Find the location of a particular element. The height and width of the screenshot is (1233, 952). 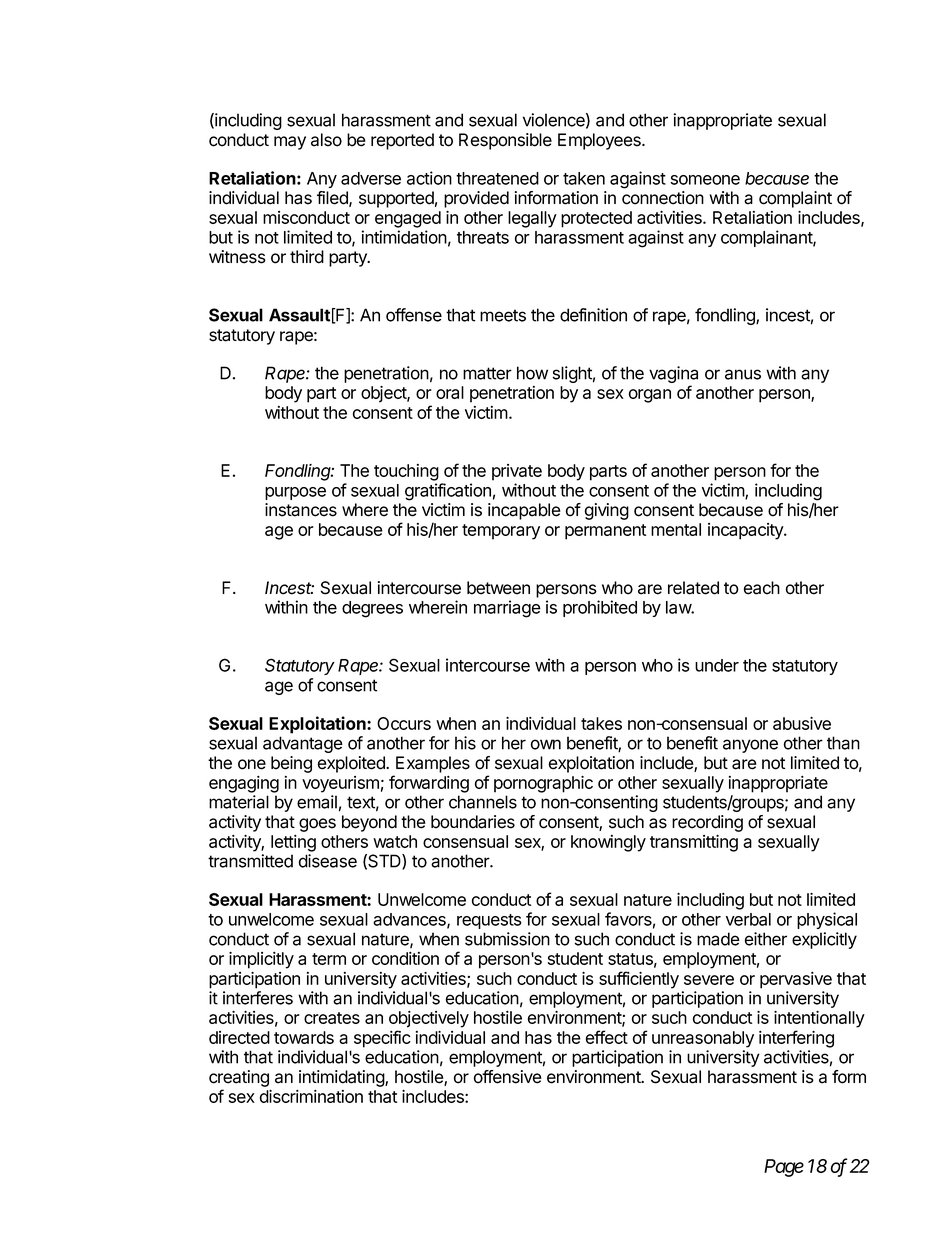

threatened is located at coordinates (497, 178).
